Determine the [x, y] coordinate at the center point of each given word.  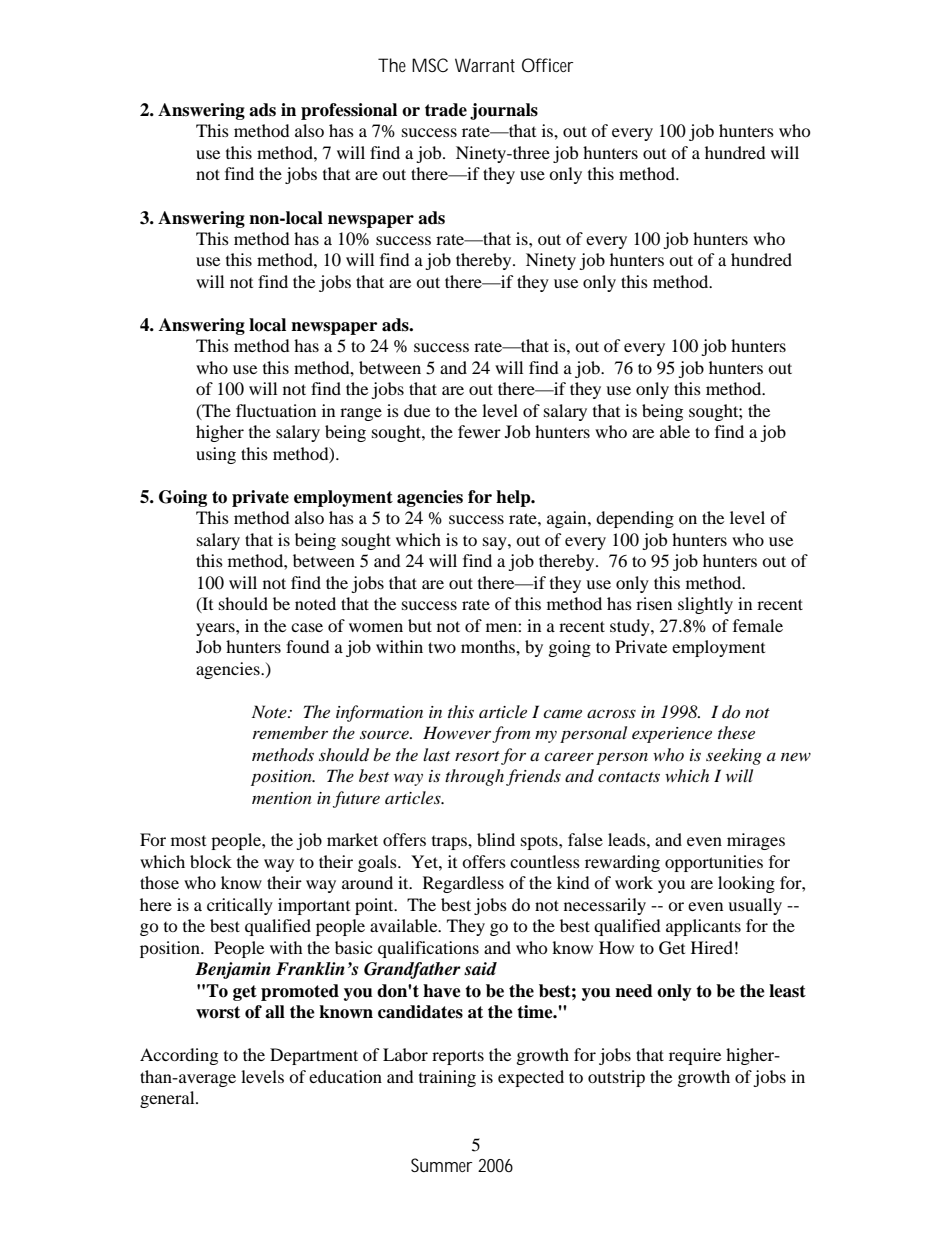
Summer [442, 1165]
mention [282, 798]
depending [635, 519]
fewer [479, 431]
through [474, 777]
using [216, 455]
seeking [734, 756]
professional [349, 111]
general [168, 1099]
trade [446, 110]
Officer [548, 65]
